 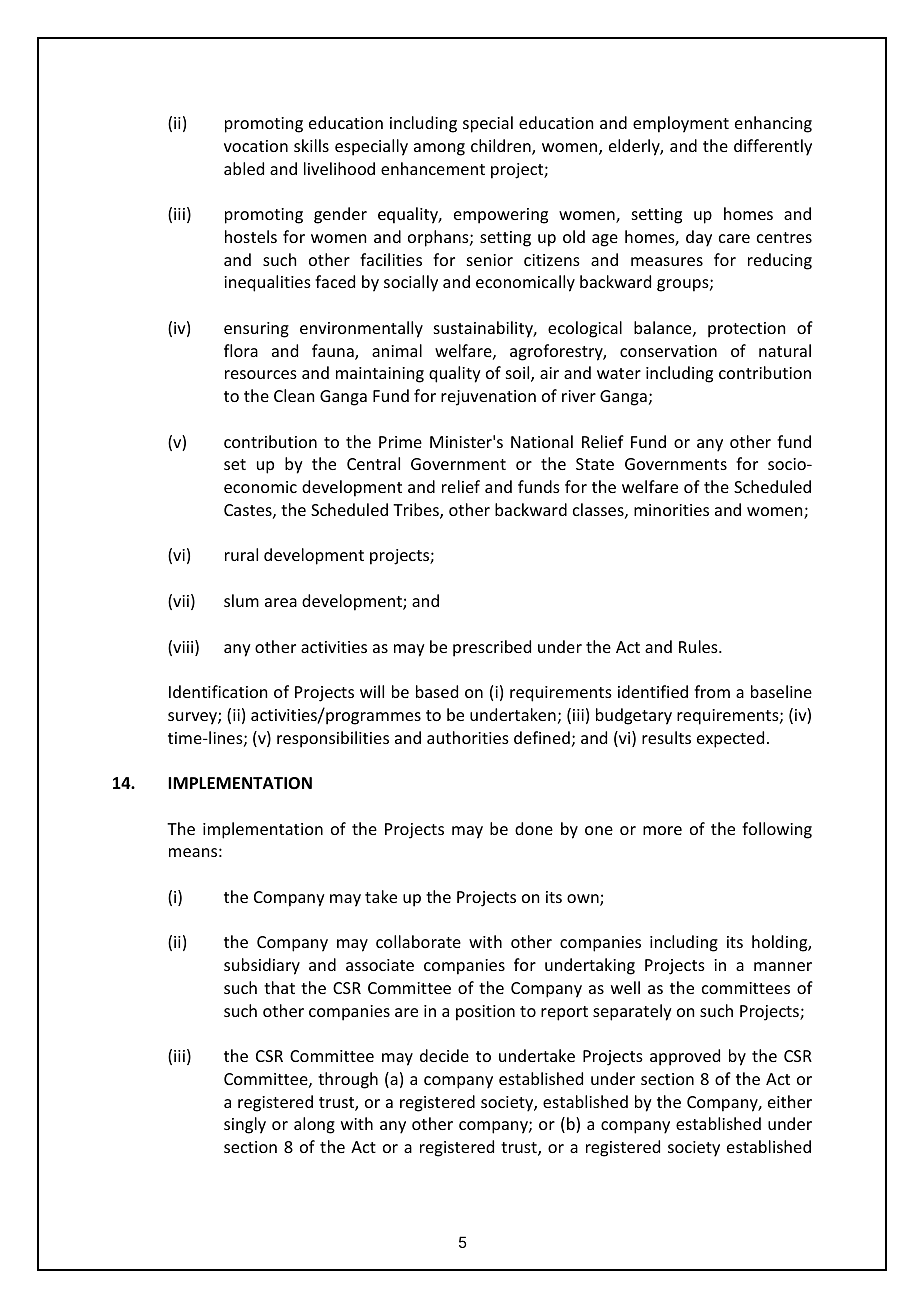 I want to click on done, so click(x=534, y=828).
